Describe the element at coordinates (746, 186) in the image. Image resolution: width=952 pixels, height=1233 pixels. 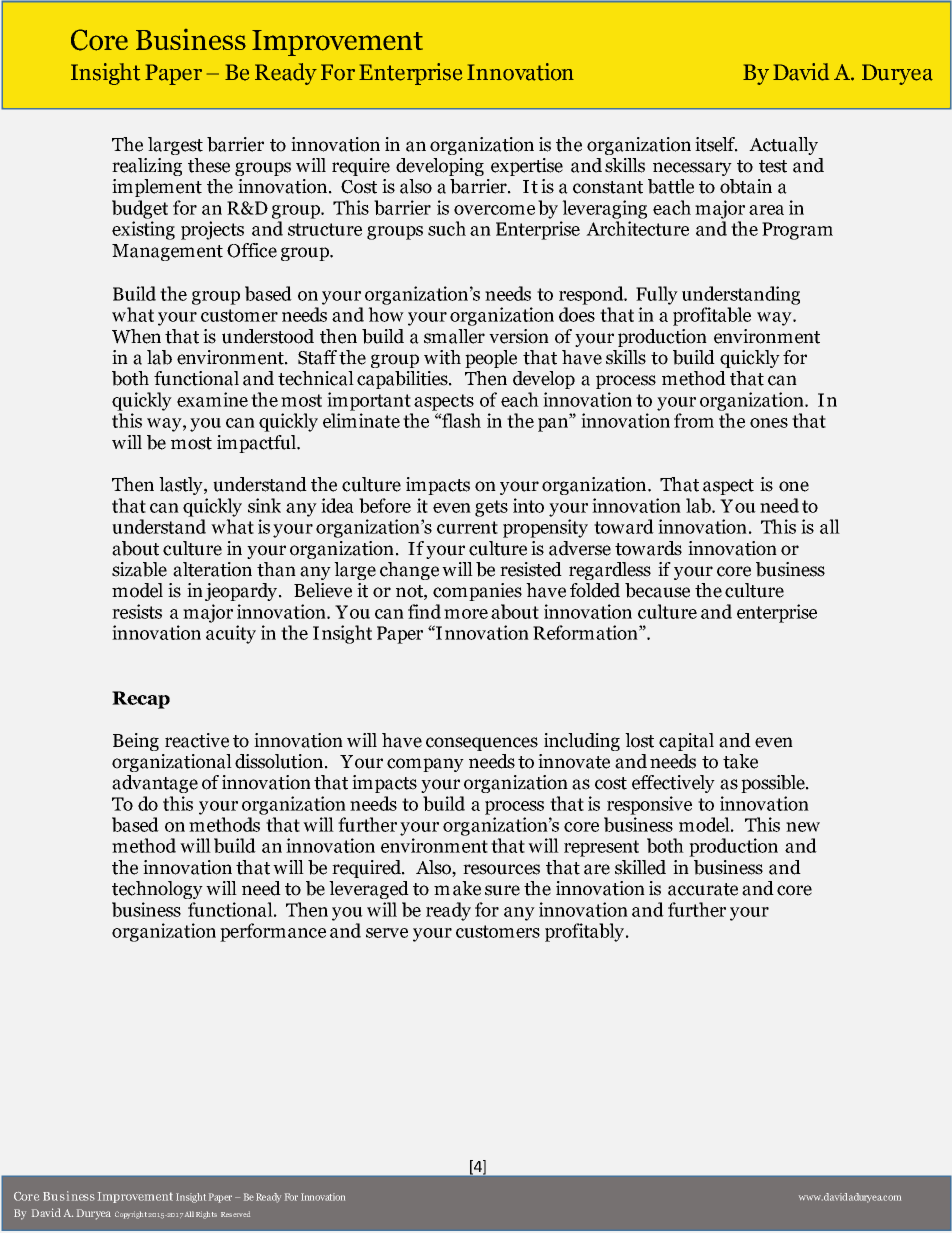
I see `obtain` at that location.
